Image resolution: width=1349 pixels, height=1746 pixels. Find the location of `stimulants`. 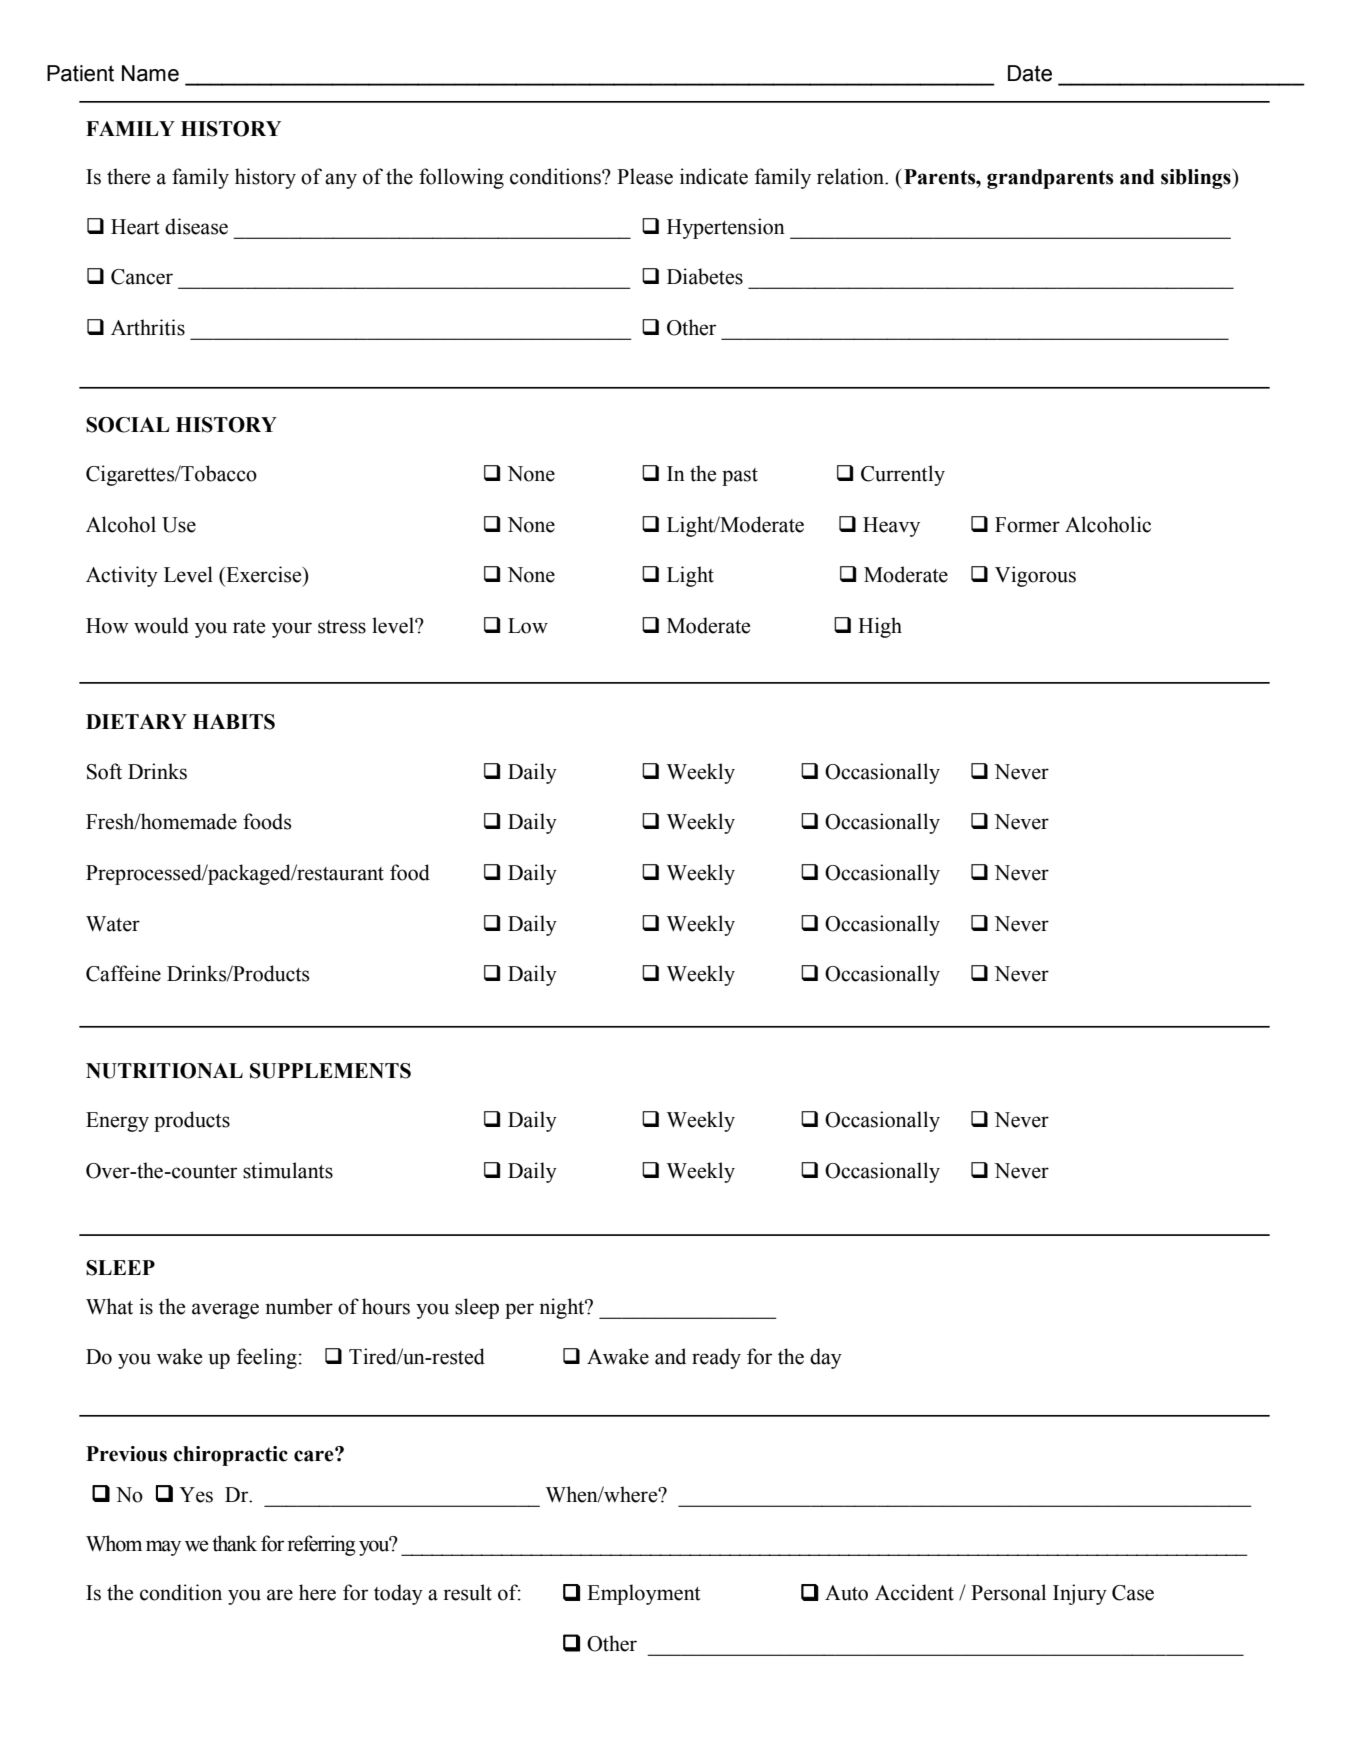

stimulants is located at coordinates (288, 1170).
